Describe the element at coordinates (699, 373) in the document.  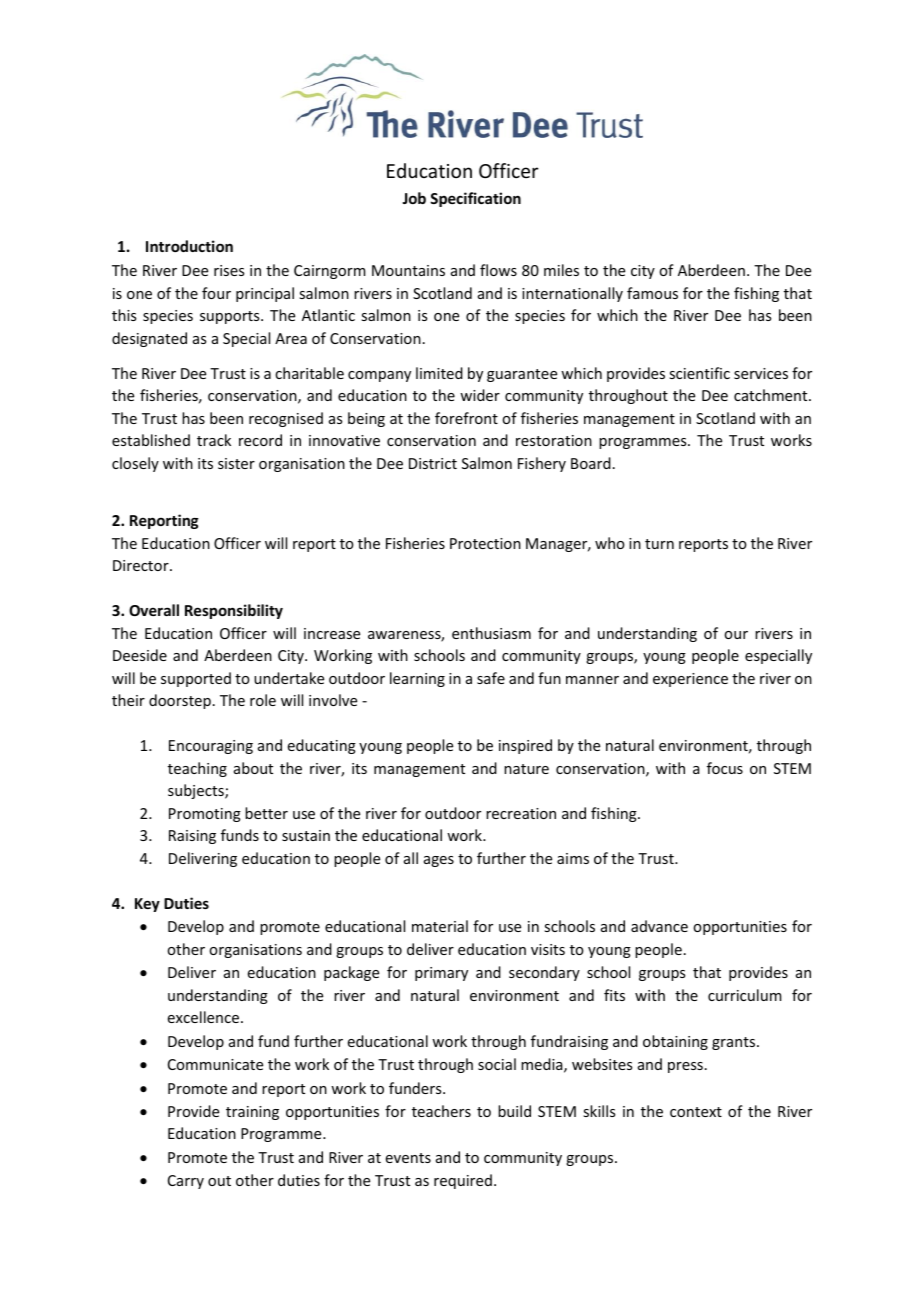
I see `scientific` at that location.
